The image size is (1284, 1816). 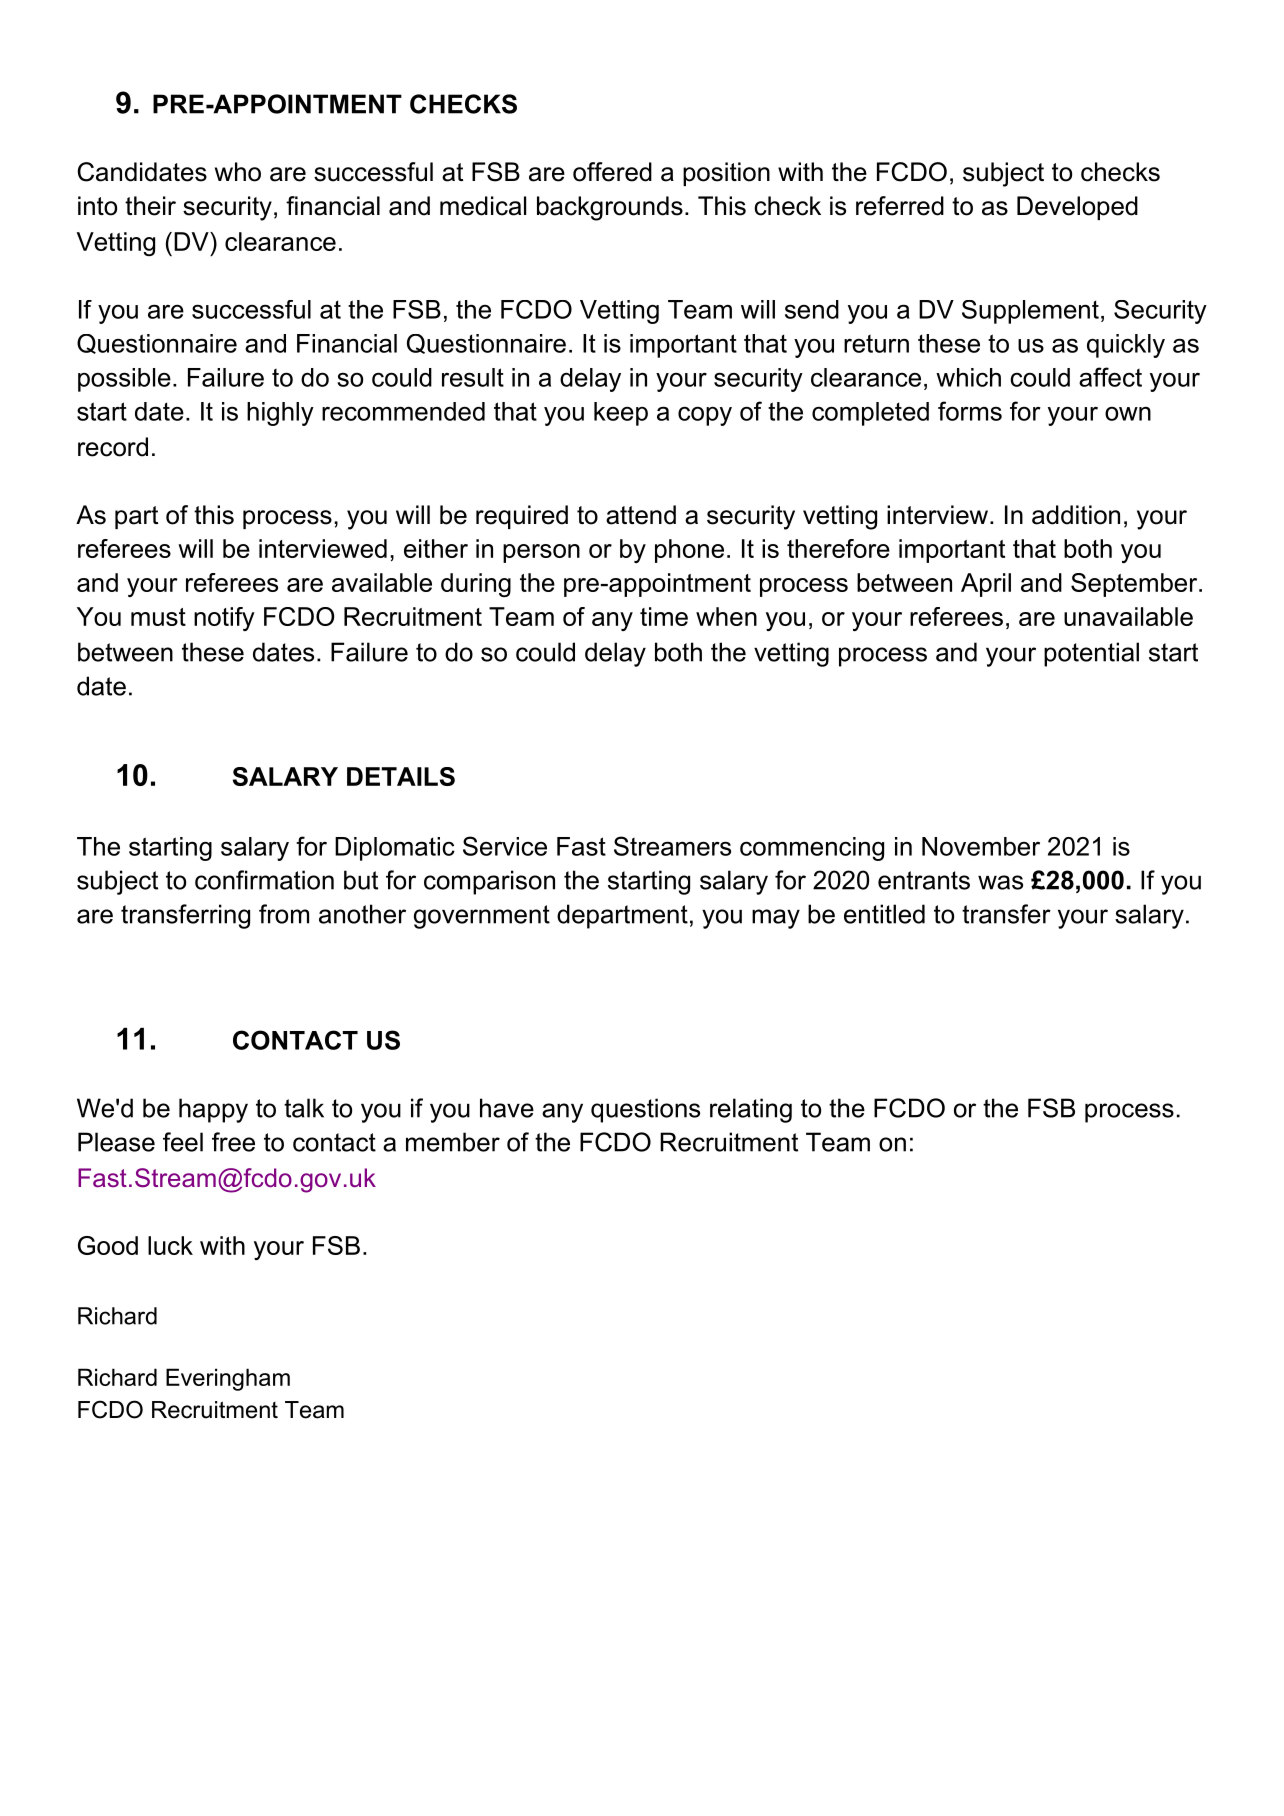 I want to click on who, so click(x=238, y=172).
